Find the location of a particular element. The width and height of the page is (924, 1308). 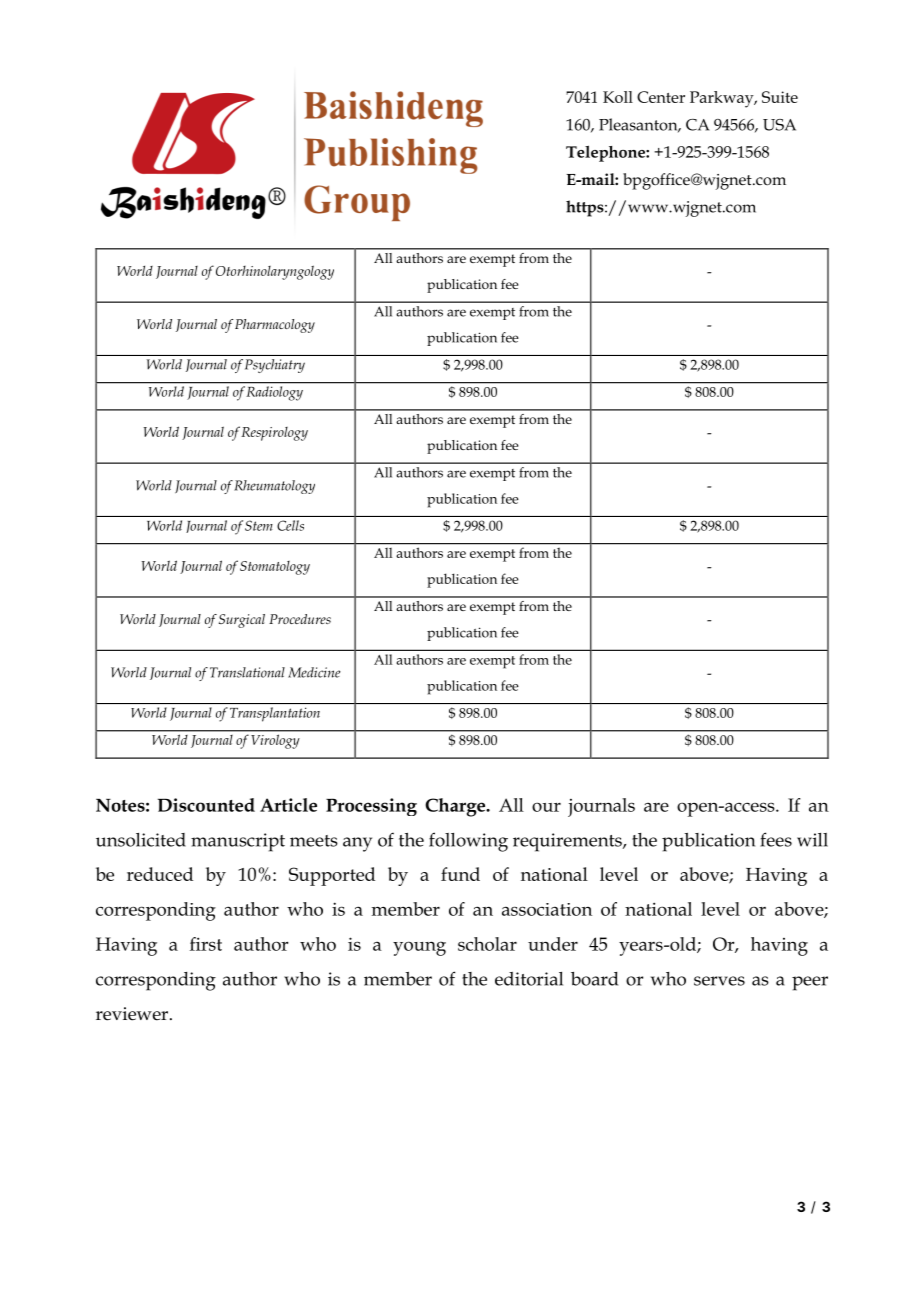

Parkway is located at coordinates (723, 99).
